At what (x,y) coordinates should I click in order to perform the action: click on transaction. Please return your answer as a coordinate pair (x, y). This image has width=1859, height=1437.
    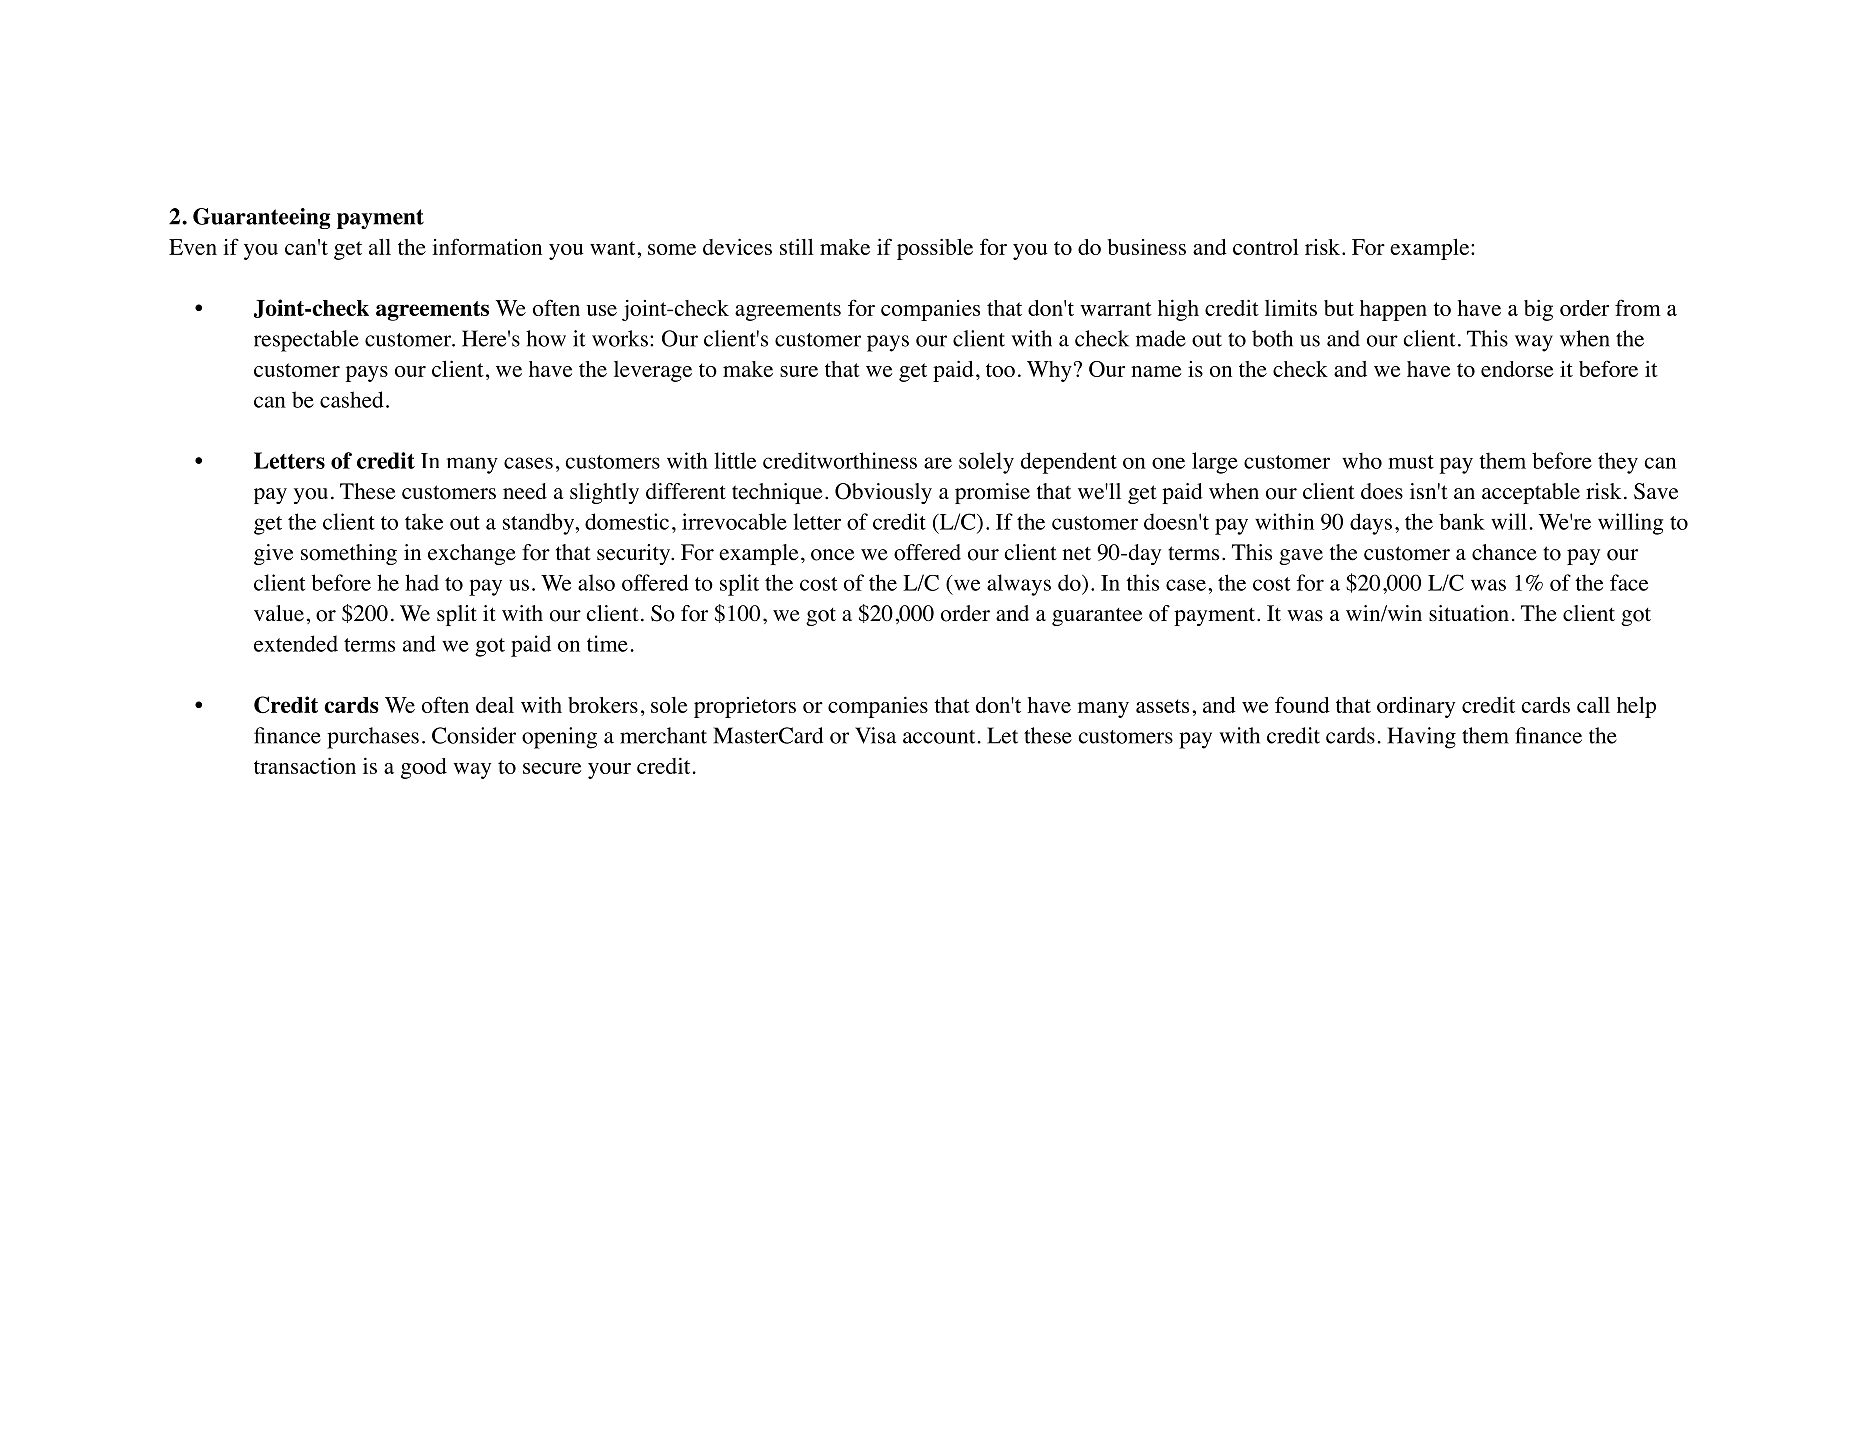
    Looking at the image, I should click on (305, 765).
